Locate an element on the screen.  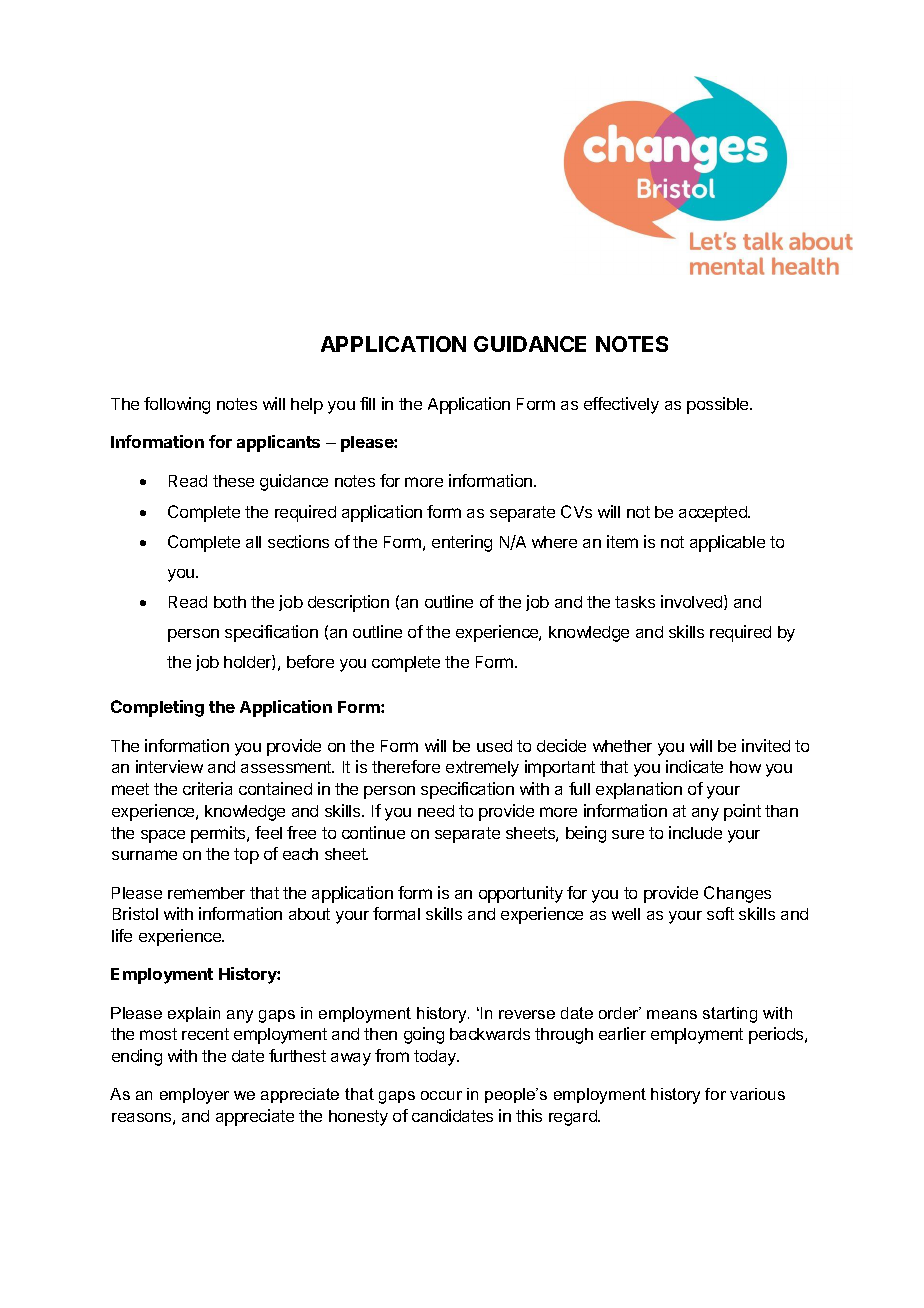
following is located at coordinates (177, 405).
